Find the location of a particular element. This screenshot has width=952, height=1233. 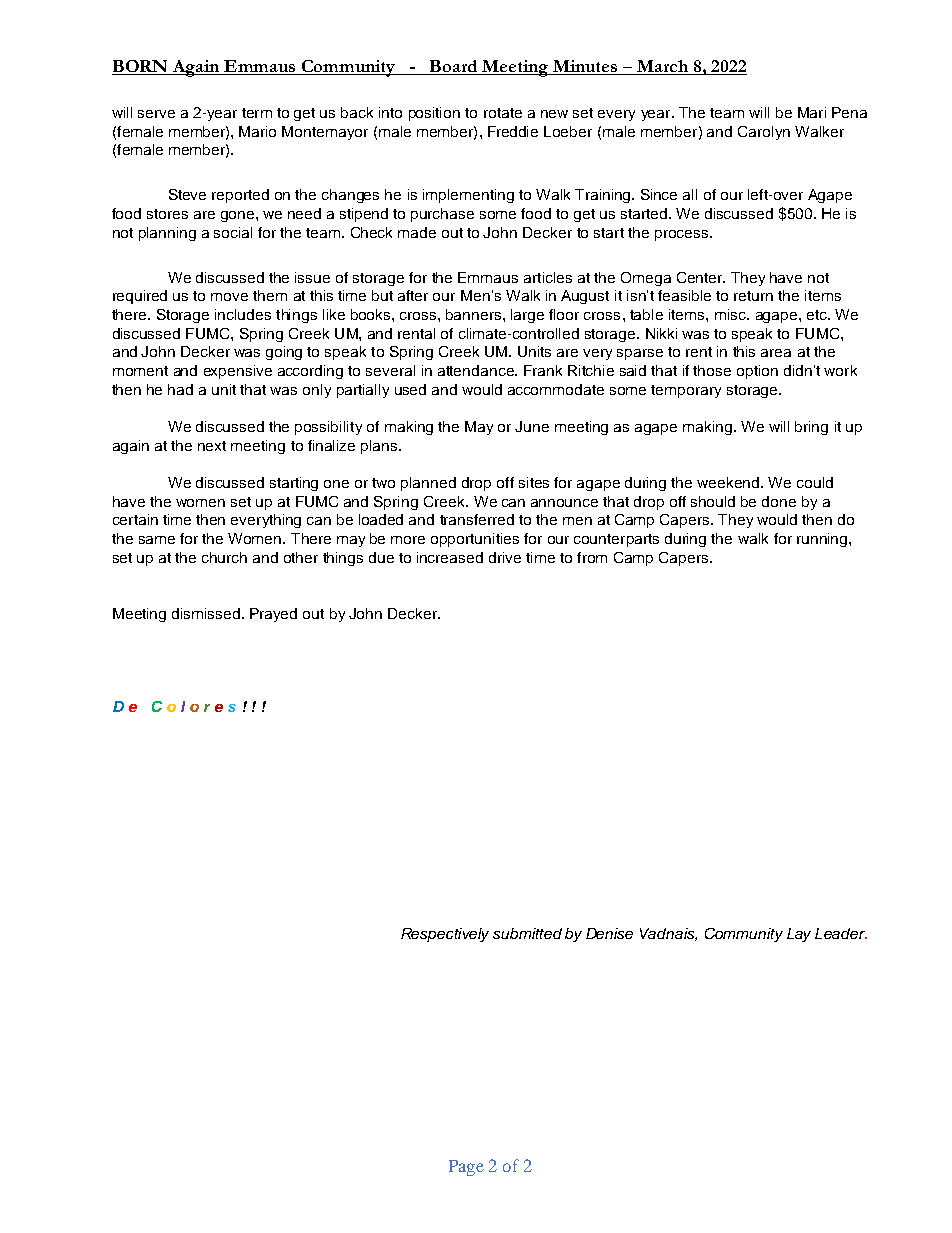

Respectively is located at coordinates (445, 935).
